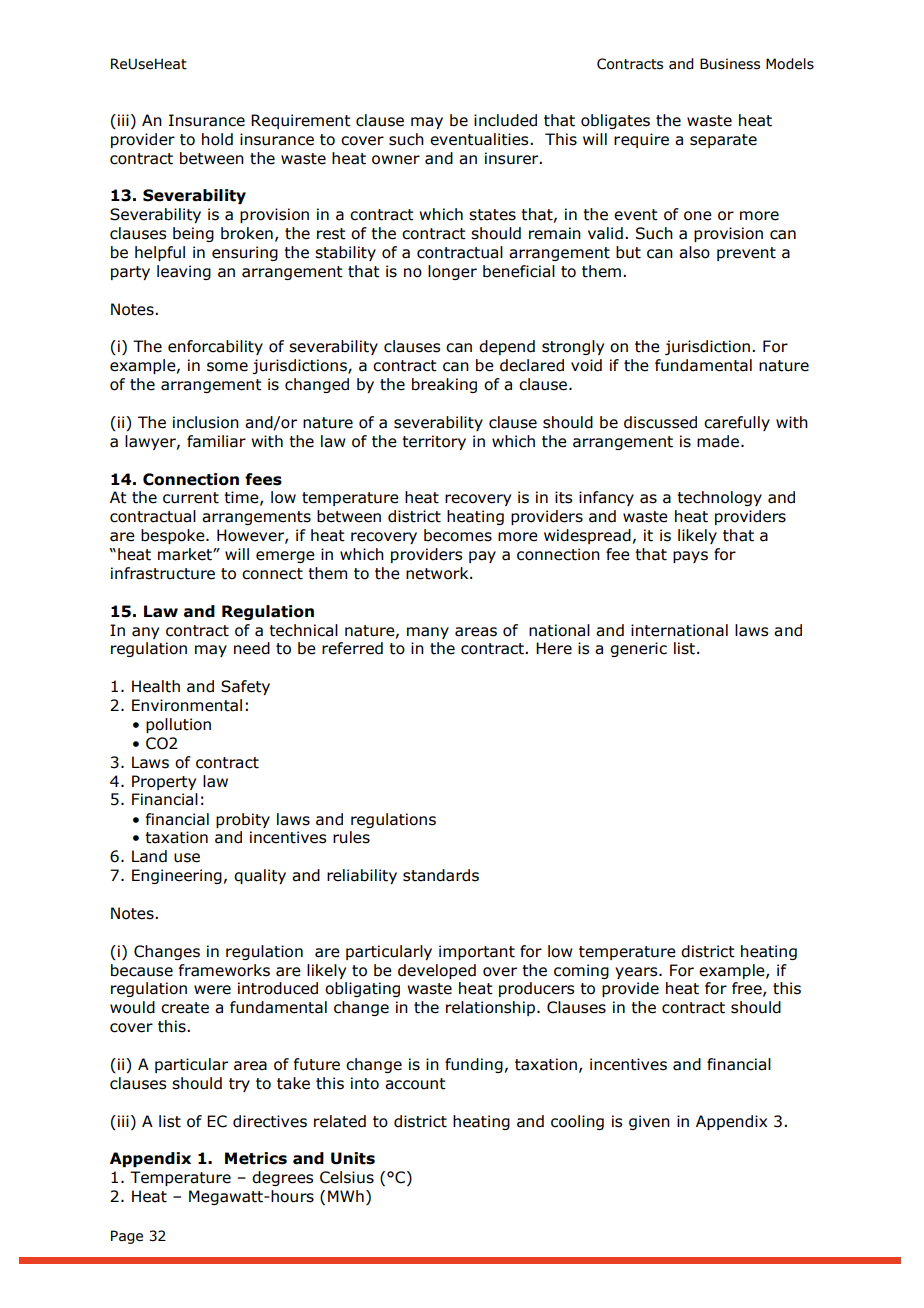 The height and width of the page is (1308, 924). What do you see at coordinates (227, 367) in the page?
I see `some` at bounding box center [227, 367].
